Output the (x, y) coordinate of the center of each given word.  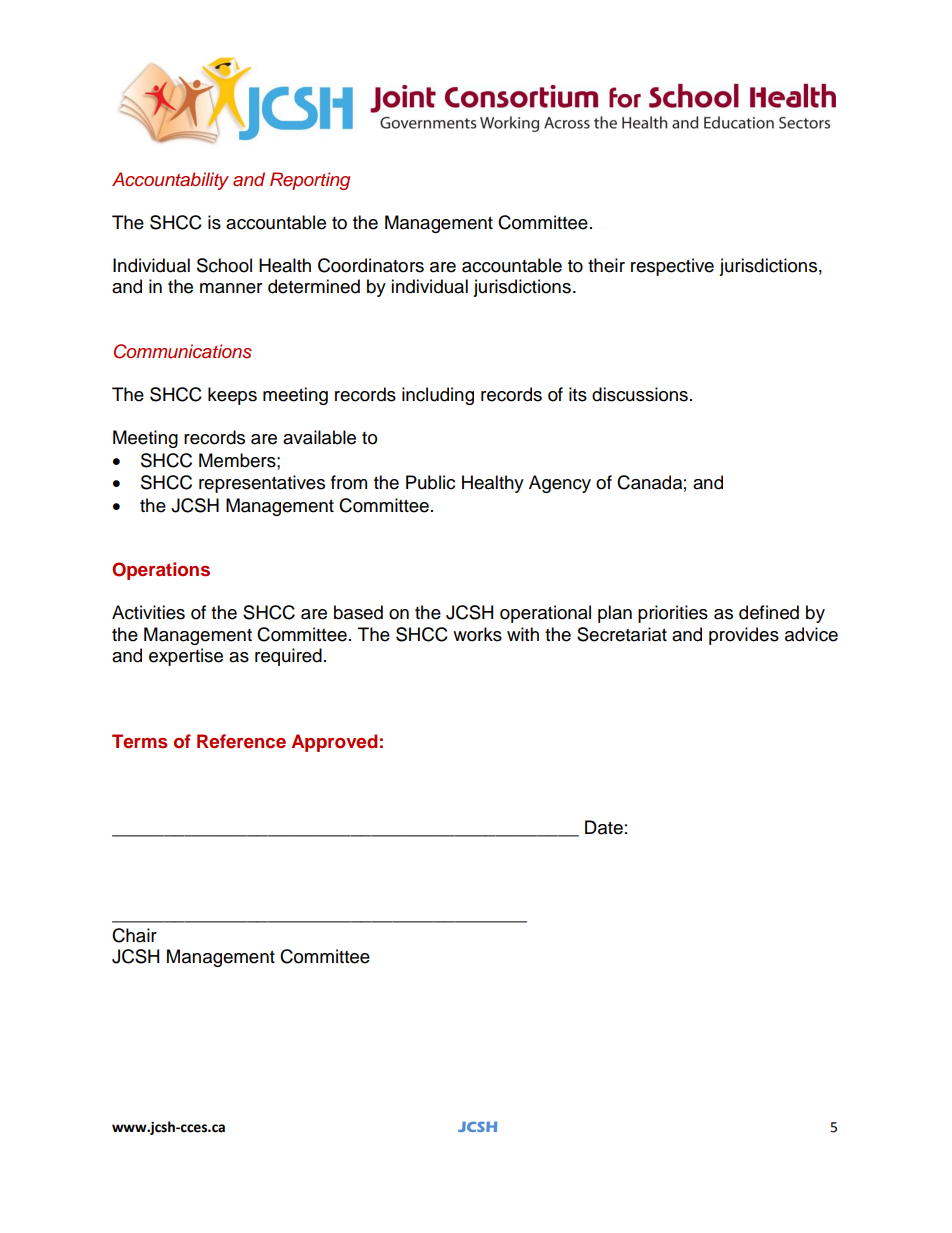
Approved (334, 743)
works (477, 634)
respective (672, 267)
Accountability (170, 181)
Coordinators (371, 265)
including (438, 396)
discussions (640, 394)
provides (744, 636)
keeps (232, 396)
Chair (134, 935)
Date (604, 827)
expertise (186, 657)
